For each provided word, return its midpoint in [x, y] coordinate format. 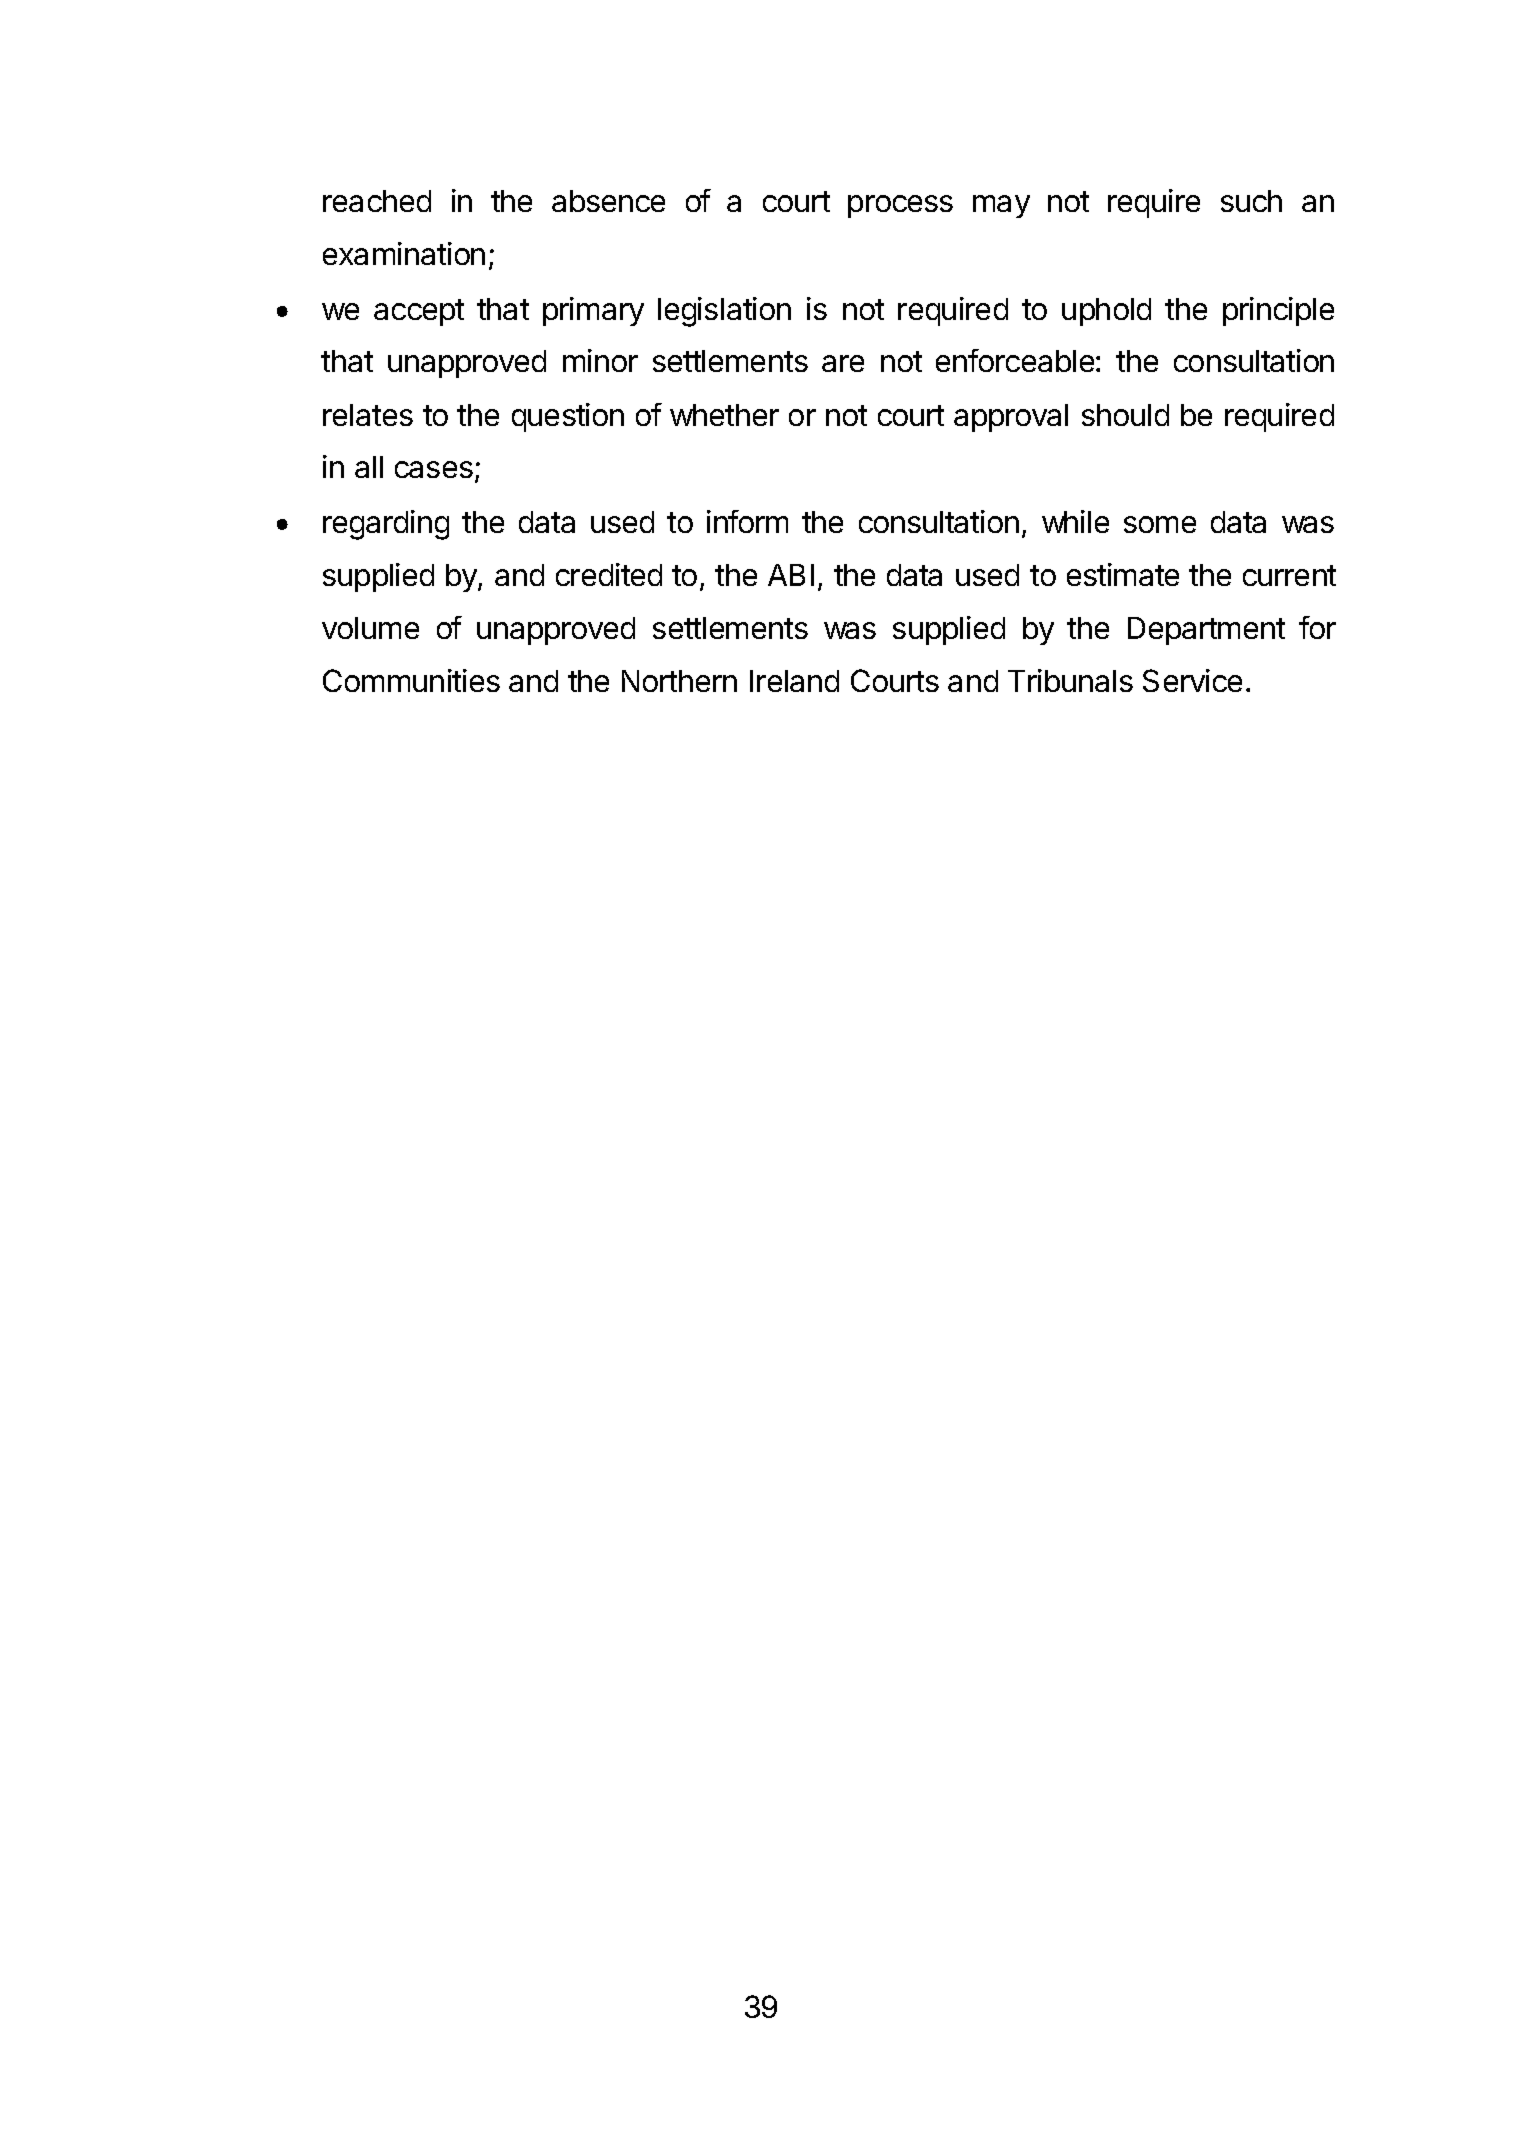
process [900, 206]
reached [377, 201]
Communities [411, 680]
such [1251, 201]
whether [724, 415]
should [1125, 415]
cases [434, 469]
